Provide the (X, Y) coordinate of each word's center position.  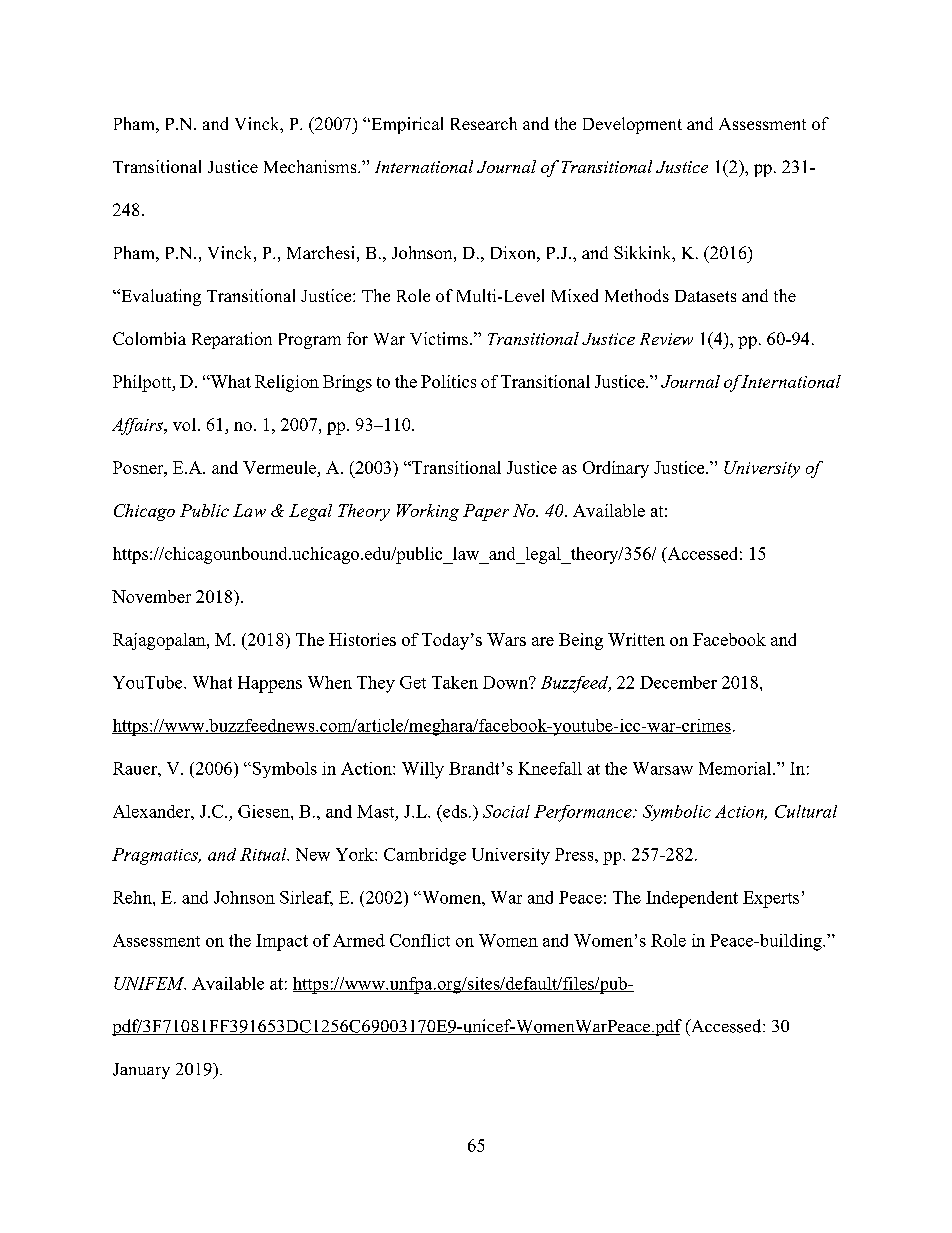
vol (184, 424)
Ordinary (616, 469)
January (141, 1071)
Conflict (420, 940)
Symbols (285, 770)
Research (484, 123)
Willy (423, 770)
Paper (486, 512)
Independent (692, 899)
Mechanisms (311, 166)
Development (632, 125)
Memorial (736, 768)
